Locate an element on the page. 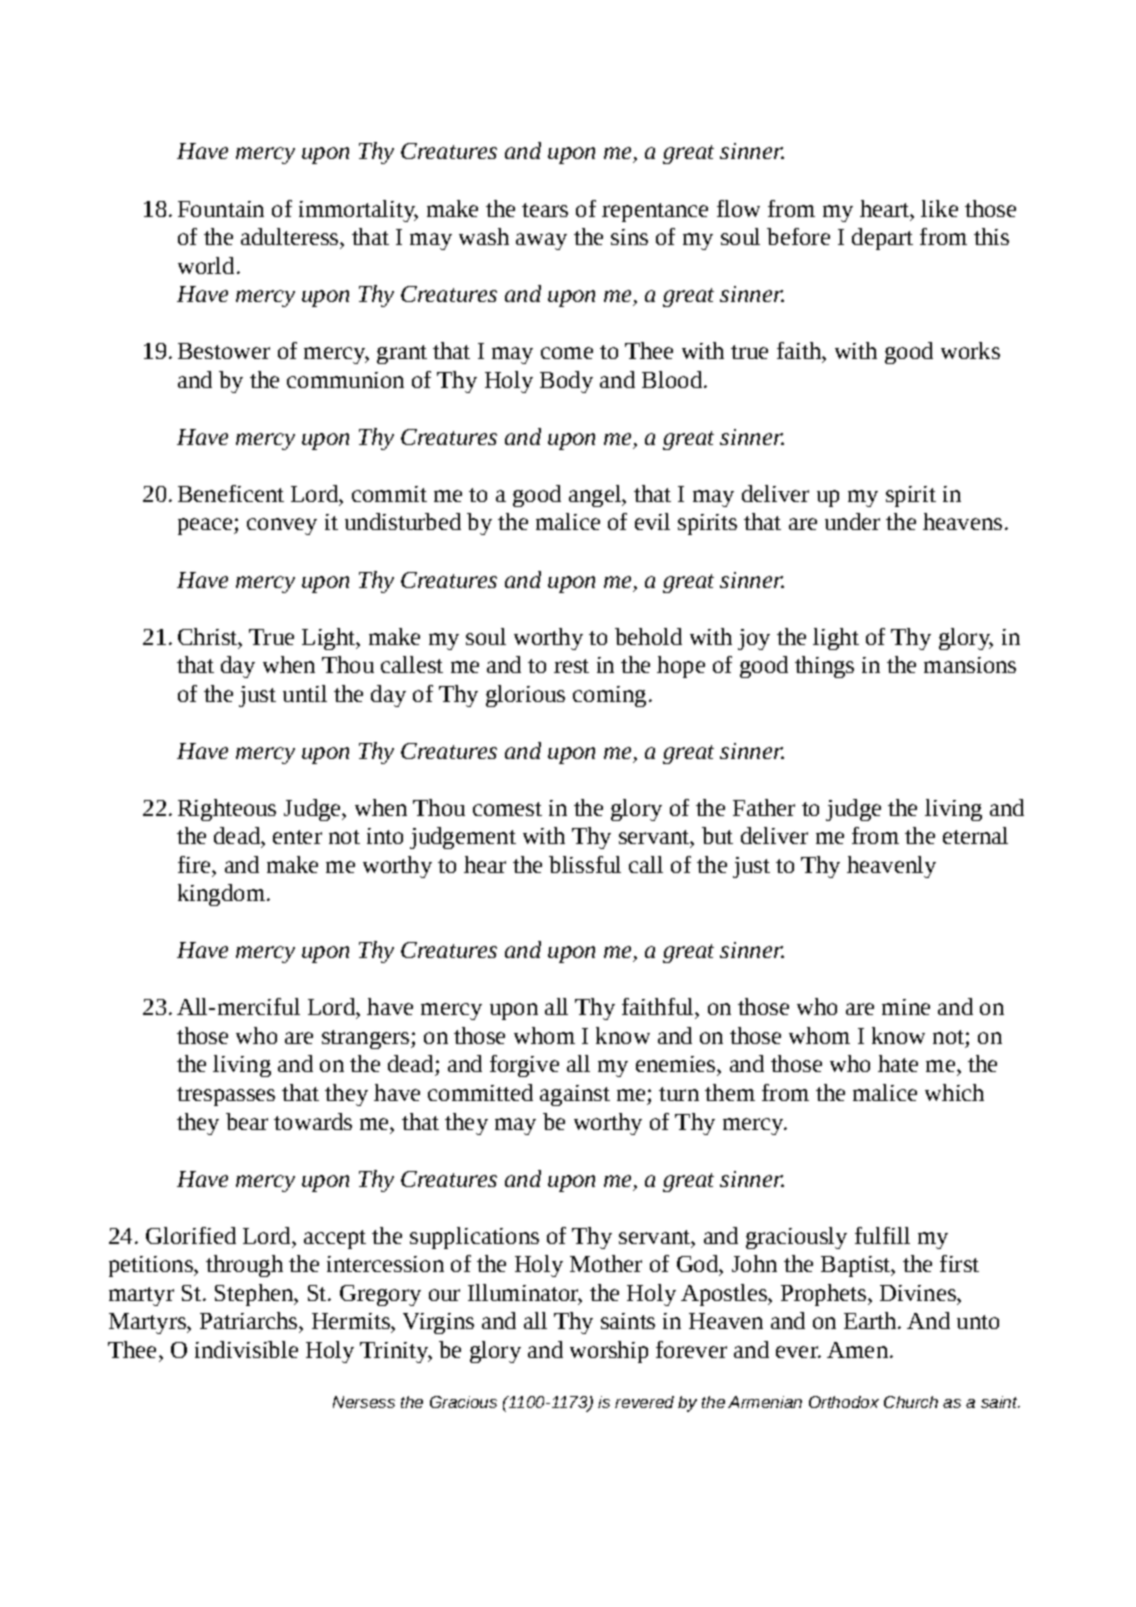 The image size is (1136, 1607). worship is located at coordinates (609, 1352).
